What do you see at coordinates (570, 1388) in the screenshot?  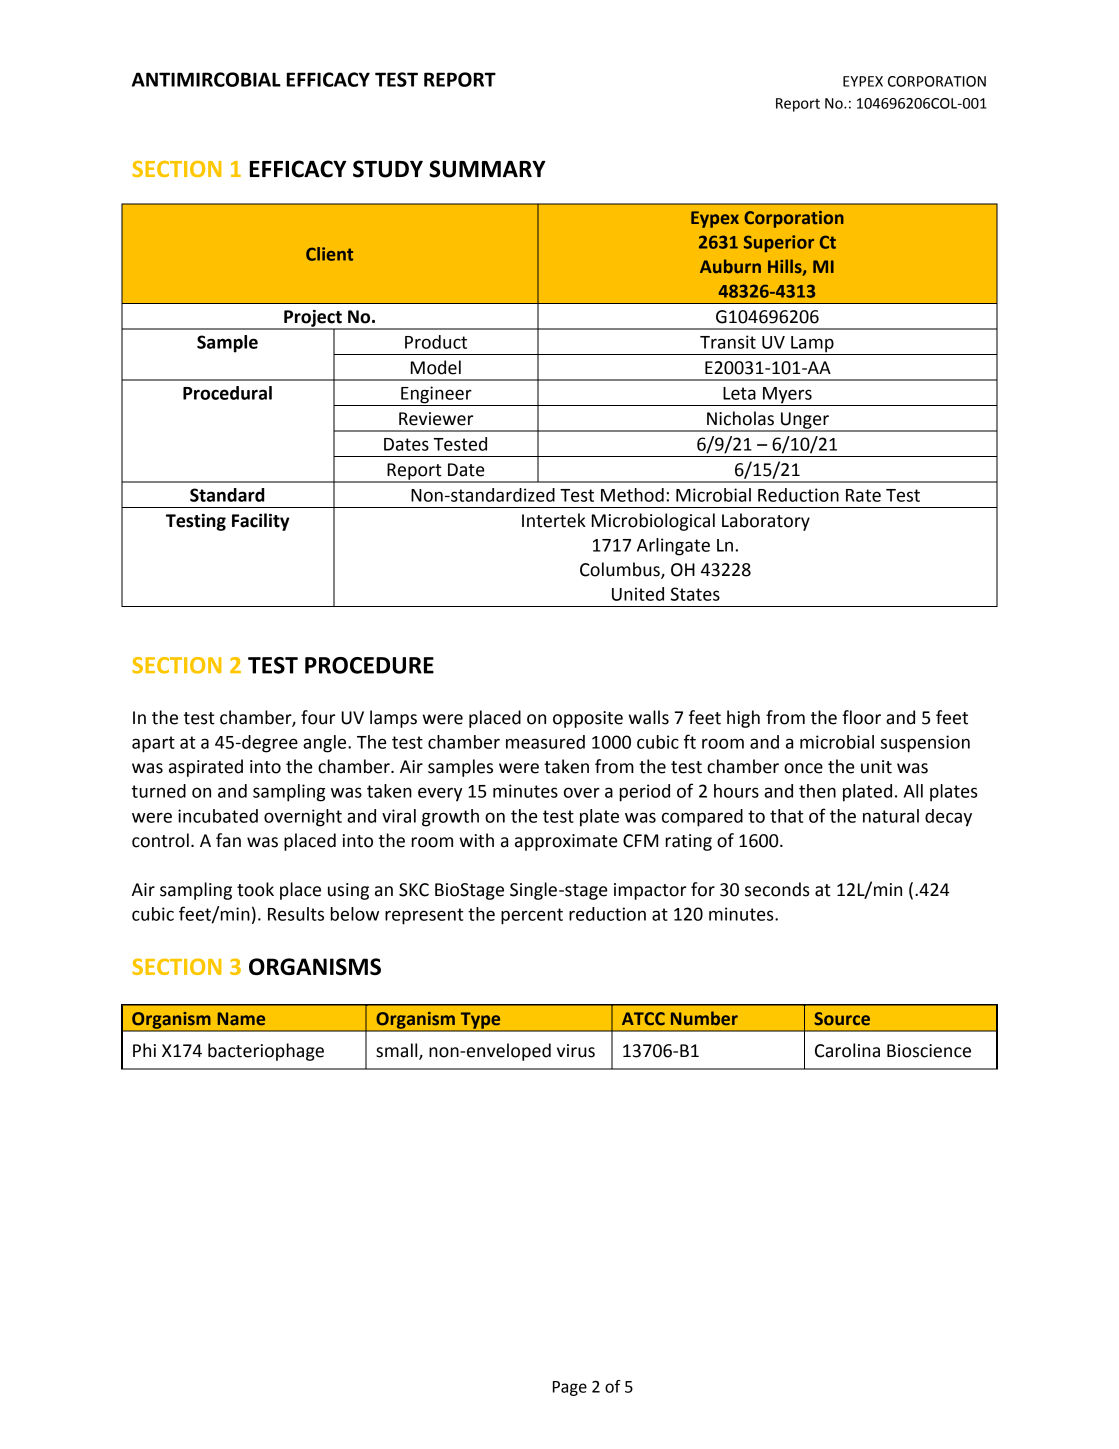 I see `Page` at bounding box center [570, 1388].
